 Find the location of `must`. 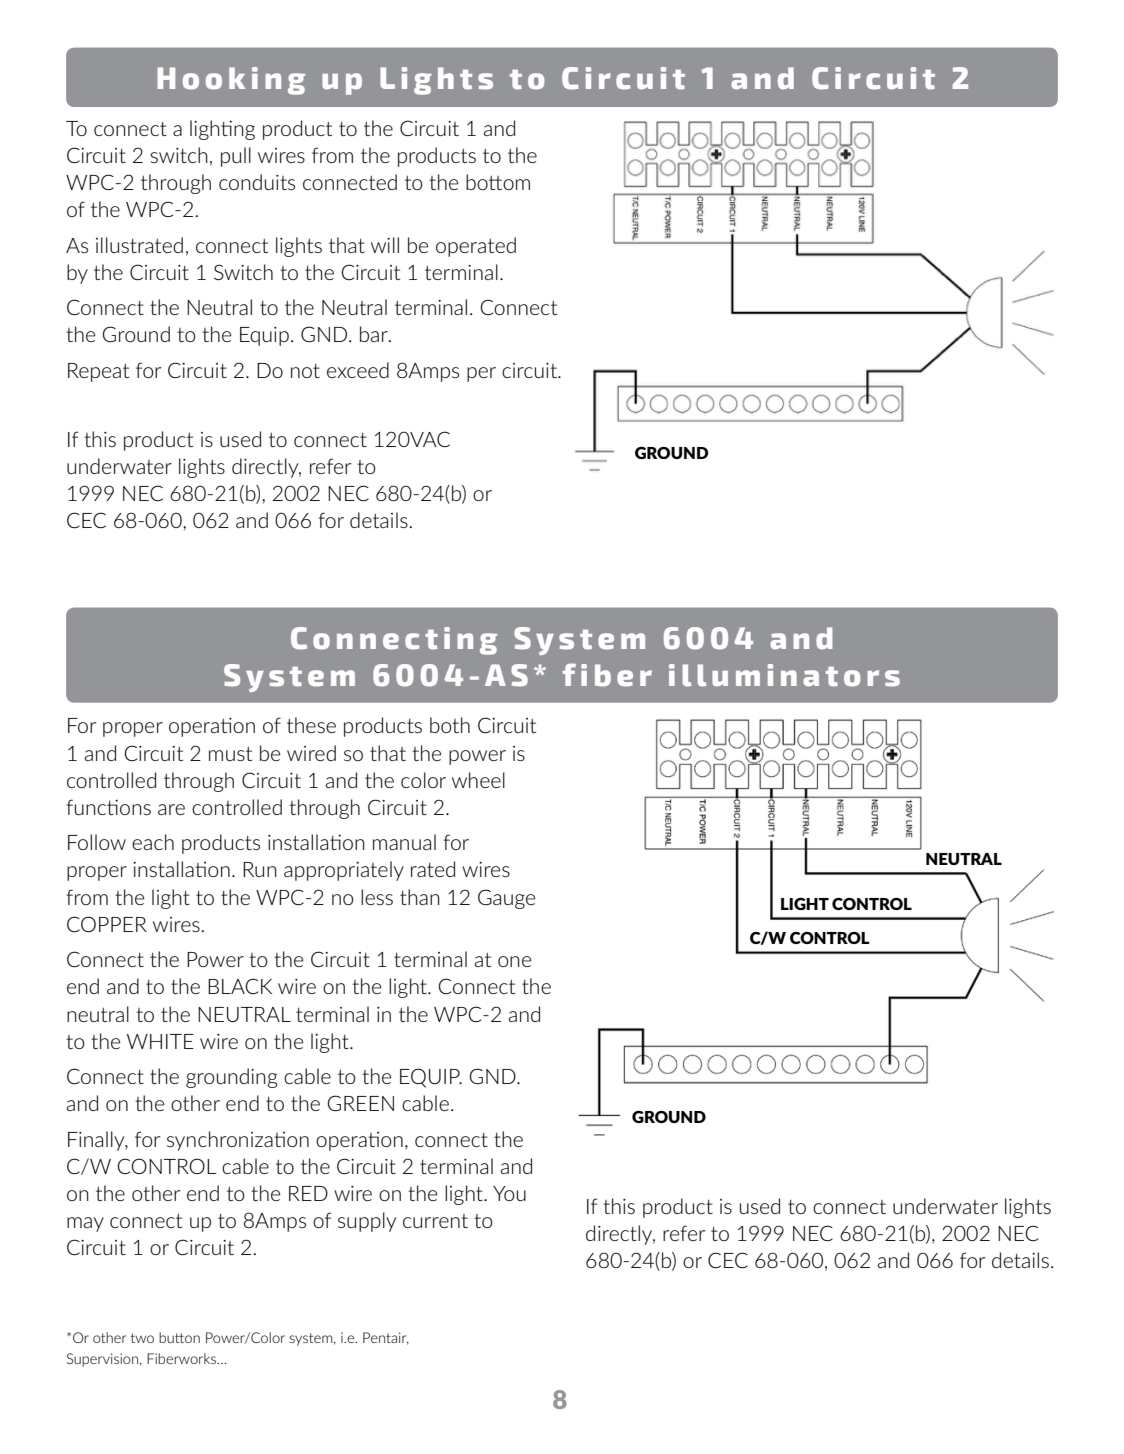

must is located at coordinates (230, 753).
